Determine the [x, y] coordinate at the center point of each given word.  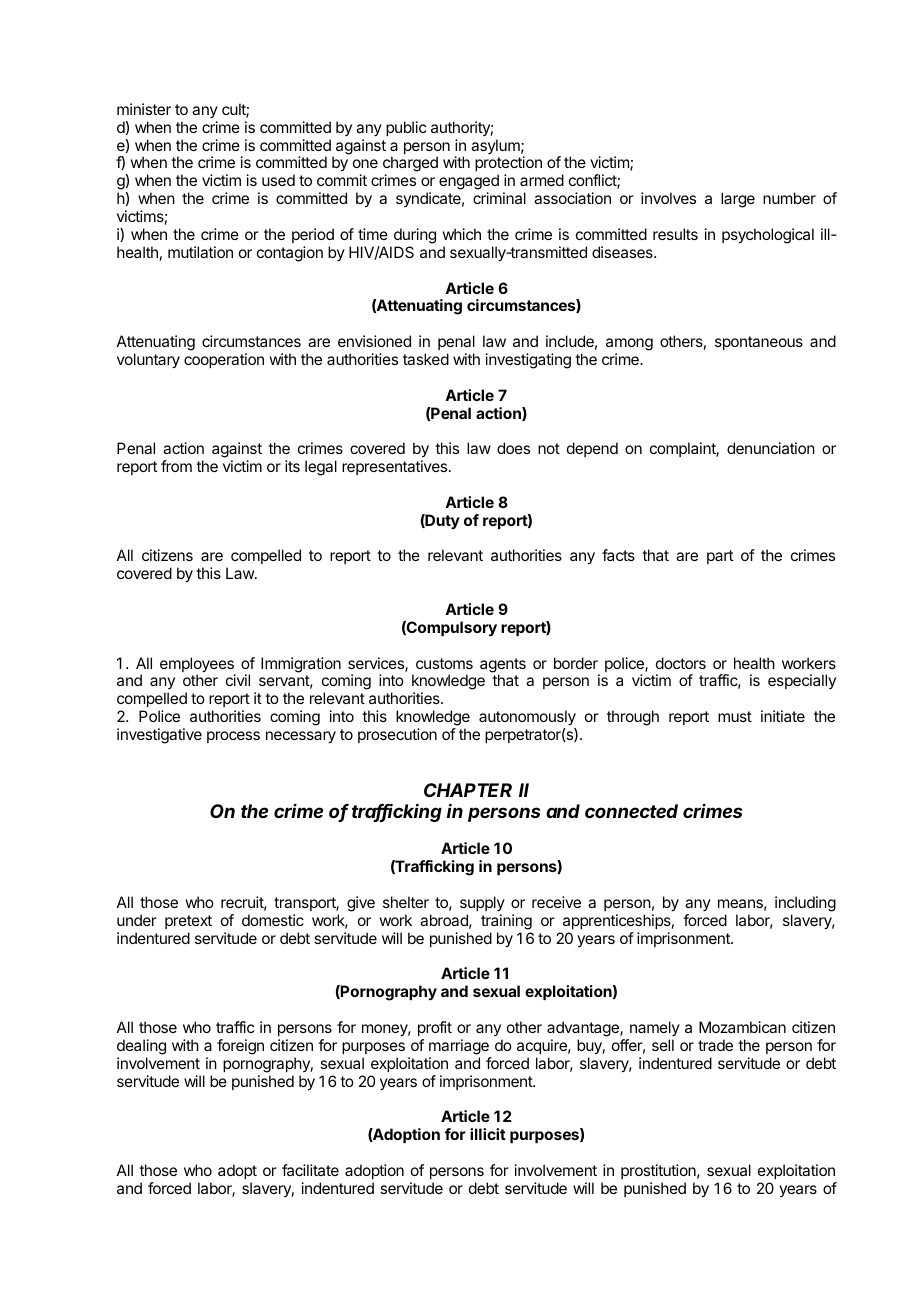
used [278, 180]
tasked [426, 359]
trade [715, 1045]
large [738, 200]
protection [508, 165]
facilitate [310, 1170]
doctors [681, 663]
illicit [488, 1134]
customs [444, 663]
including [805, 904]
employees [198, 666]
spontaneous [759, 343]
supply [482, 903]
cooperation [224, 360]
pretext [188, 922]
